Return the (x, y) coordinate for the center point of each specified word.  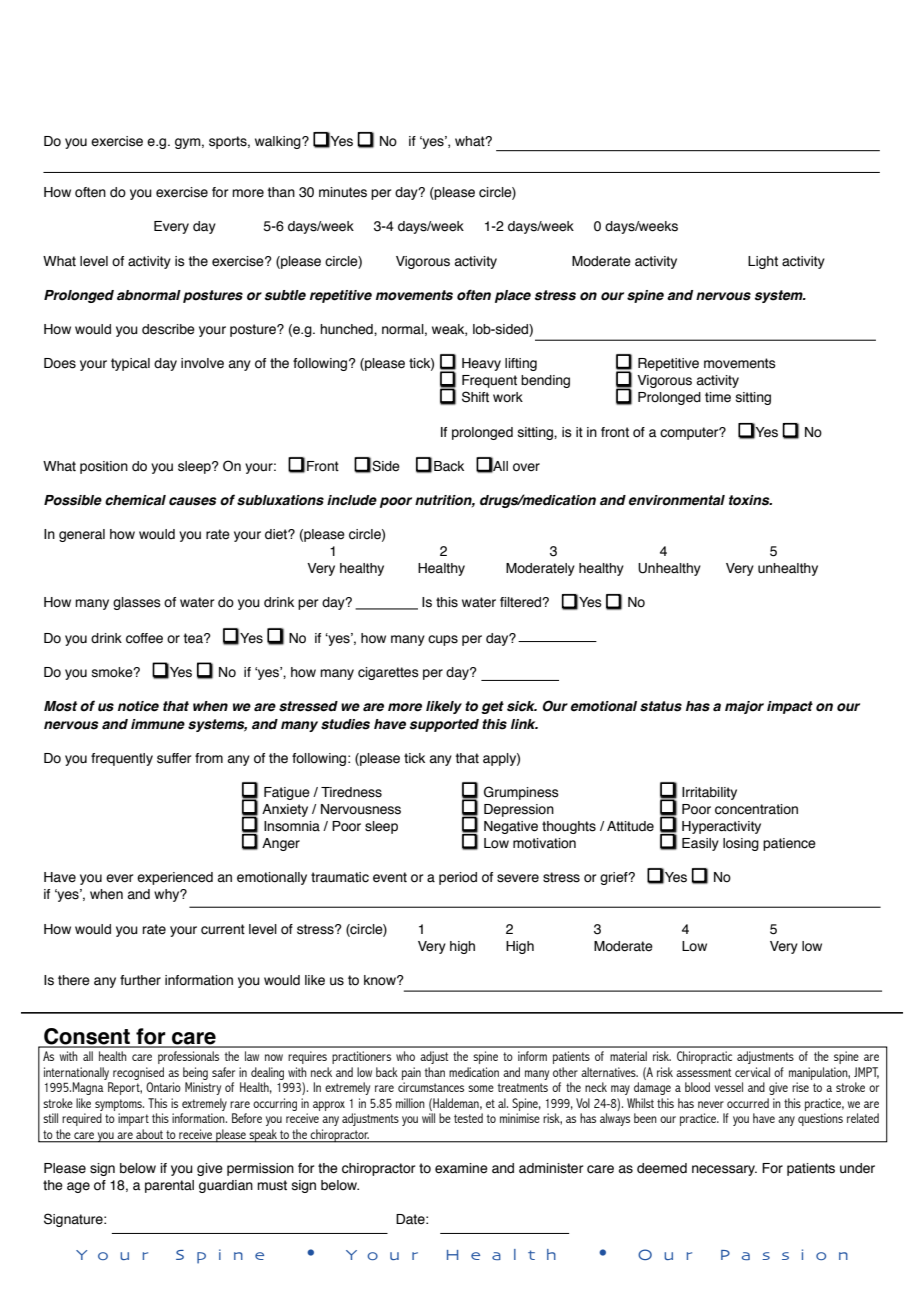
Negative (511, 827)
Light (763, 262)
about (149, 1134)
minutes (343, 192)
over (526, 467)
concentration (756, 809)
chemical (135, 500)
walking (279, 142)
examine (461, 1168)
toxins (750, 500)
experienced (175, 878)
